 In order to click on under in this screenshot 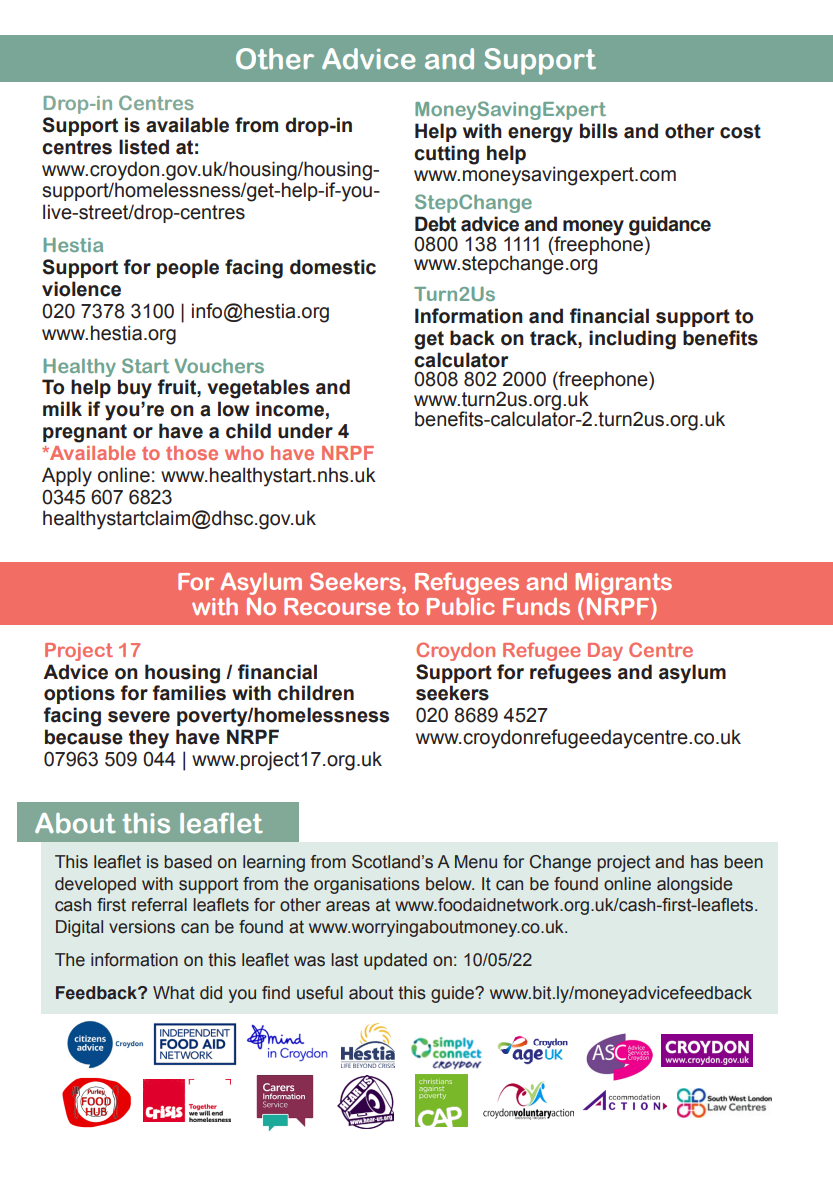, I will do `click(305, 431)`.
